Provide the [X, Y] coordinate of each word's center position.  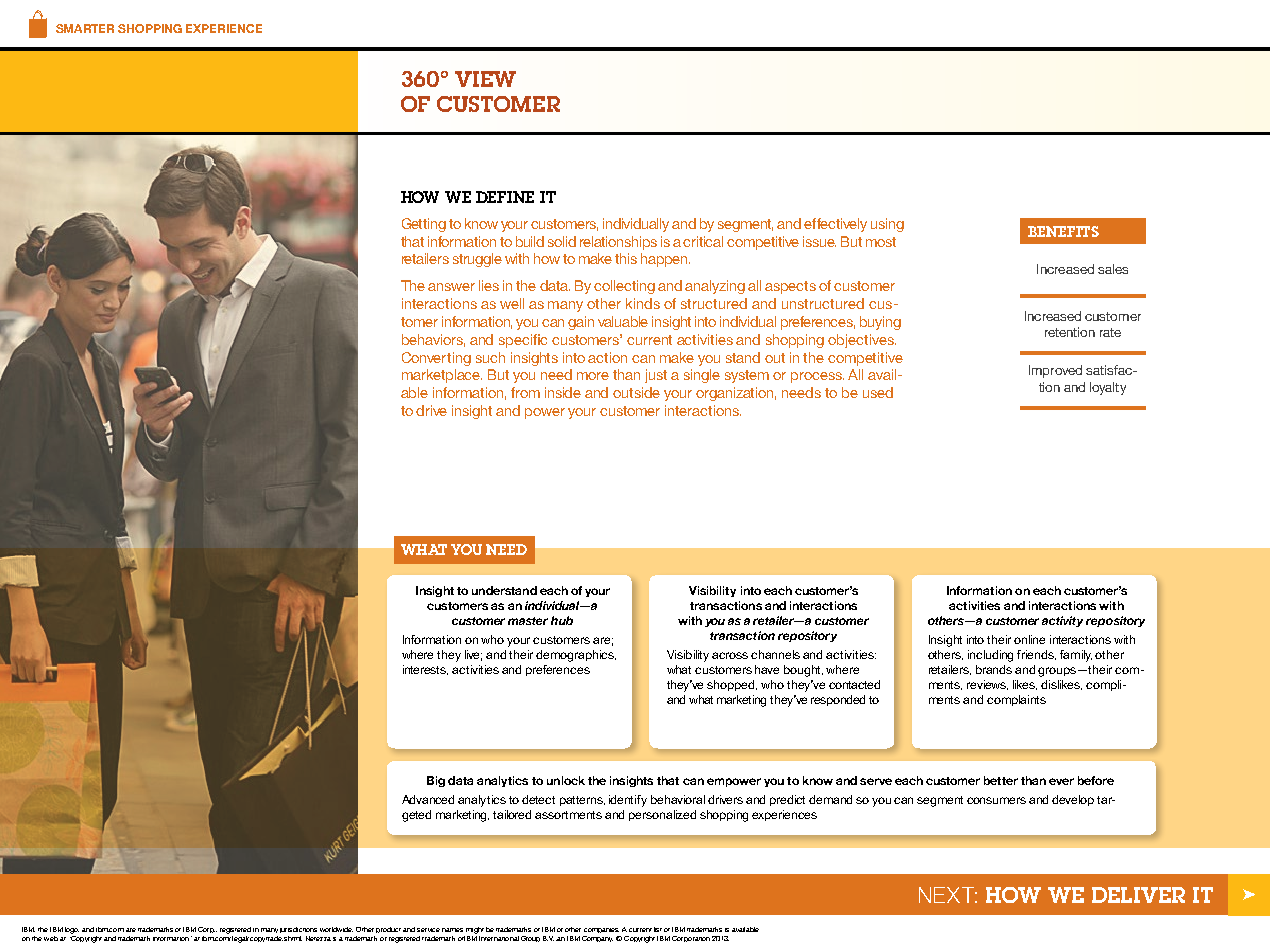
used [878, 392]
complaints [1016, 700]
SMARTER [85, 28]
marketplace [442, 376]
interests [425, 670]
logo [72, 930]
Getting [424, 225]
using [887, 225]
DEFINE [505, 197]
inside [563, 392]
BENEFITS [1063, 231]
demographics [576, 656]
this [626, 258]
